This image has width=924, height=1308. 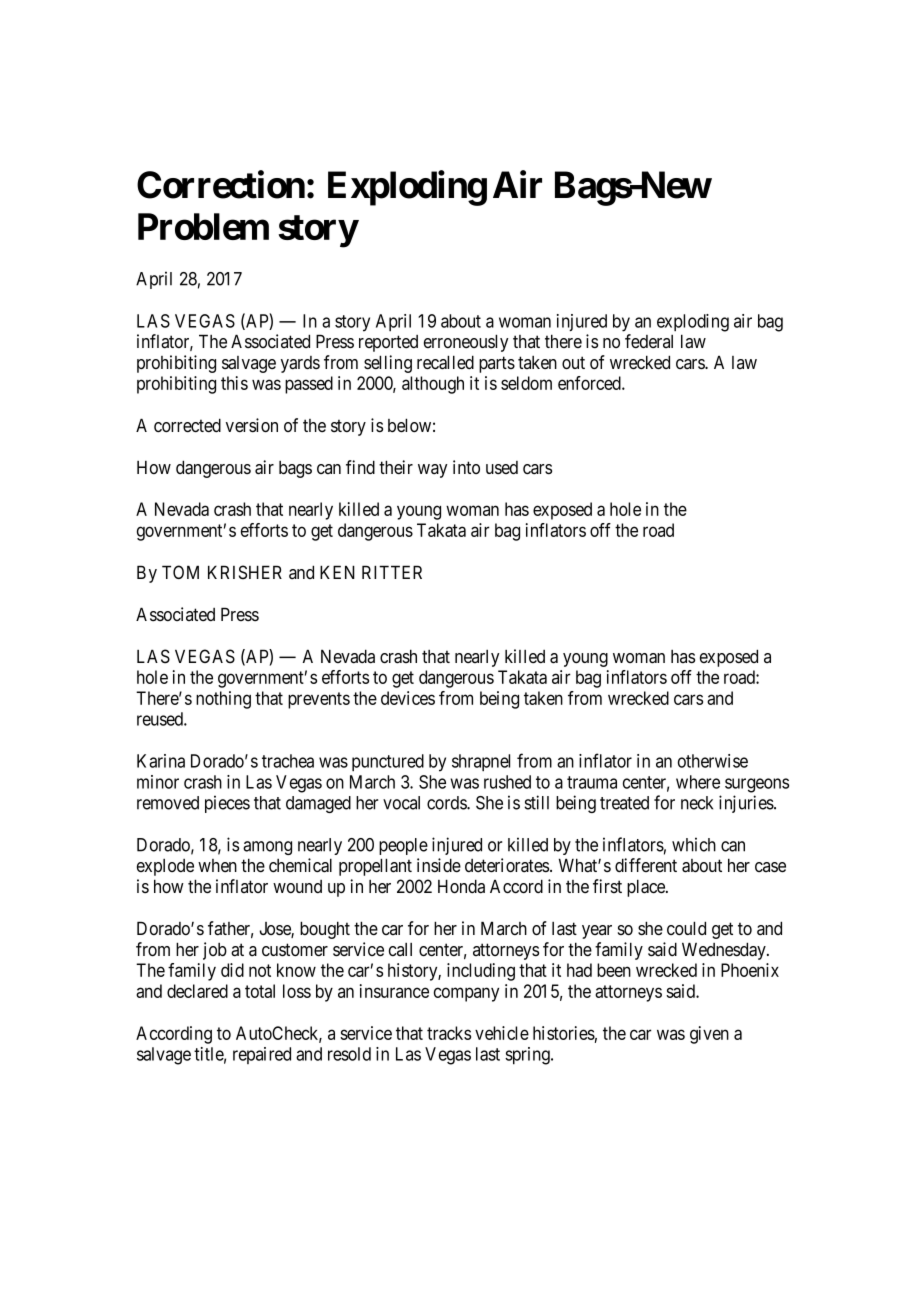 What do you see at coordinates (223, 700) in the image?
I see `nothing` at bounding box center [223, 700].
